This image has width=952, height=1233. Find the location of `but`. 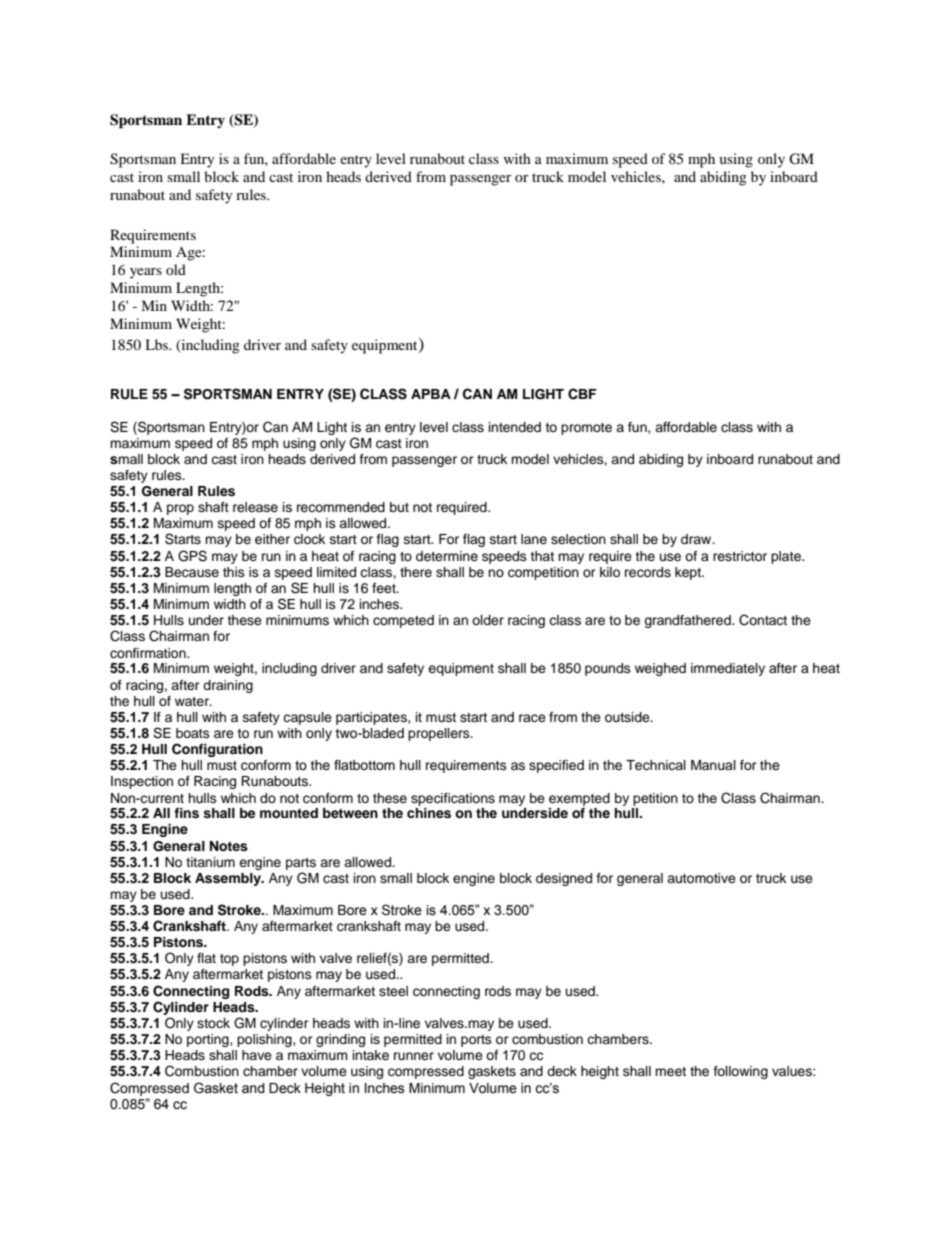

but is located at coordinates (399, 507).
